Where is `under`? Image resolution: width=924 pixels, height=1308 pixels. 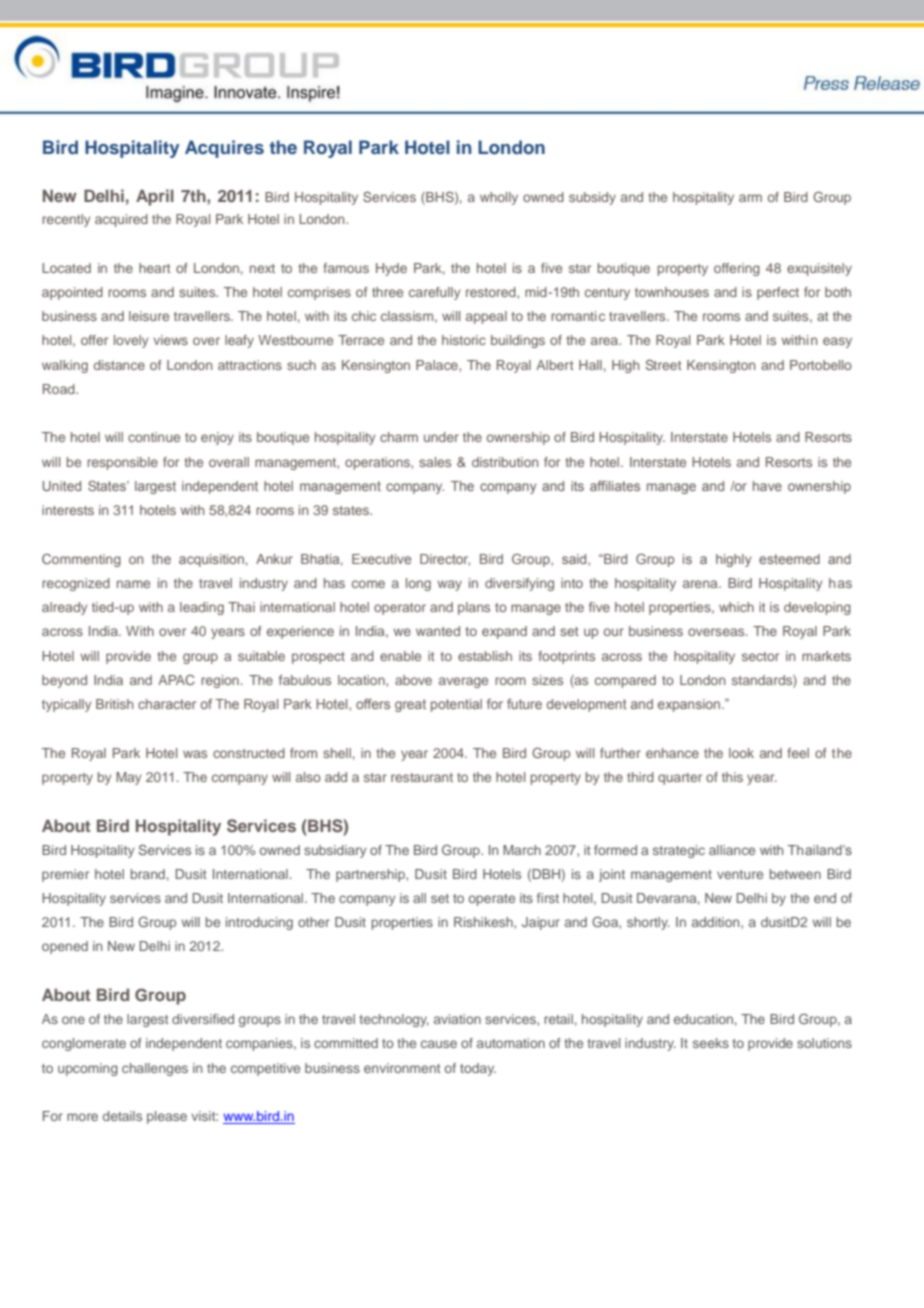
under is located at coordinates (441, 437).
